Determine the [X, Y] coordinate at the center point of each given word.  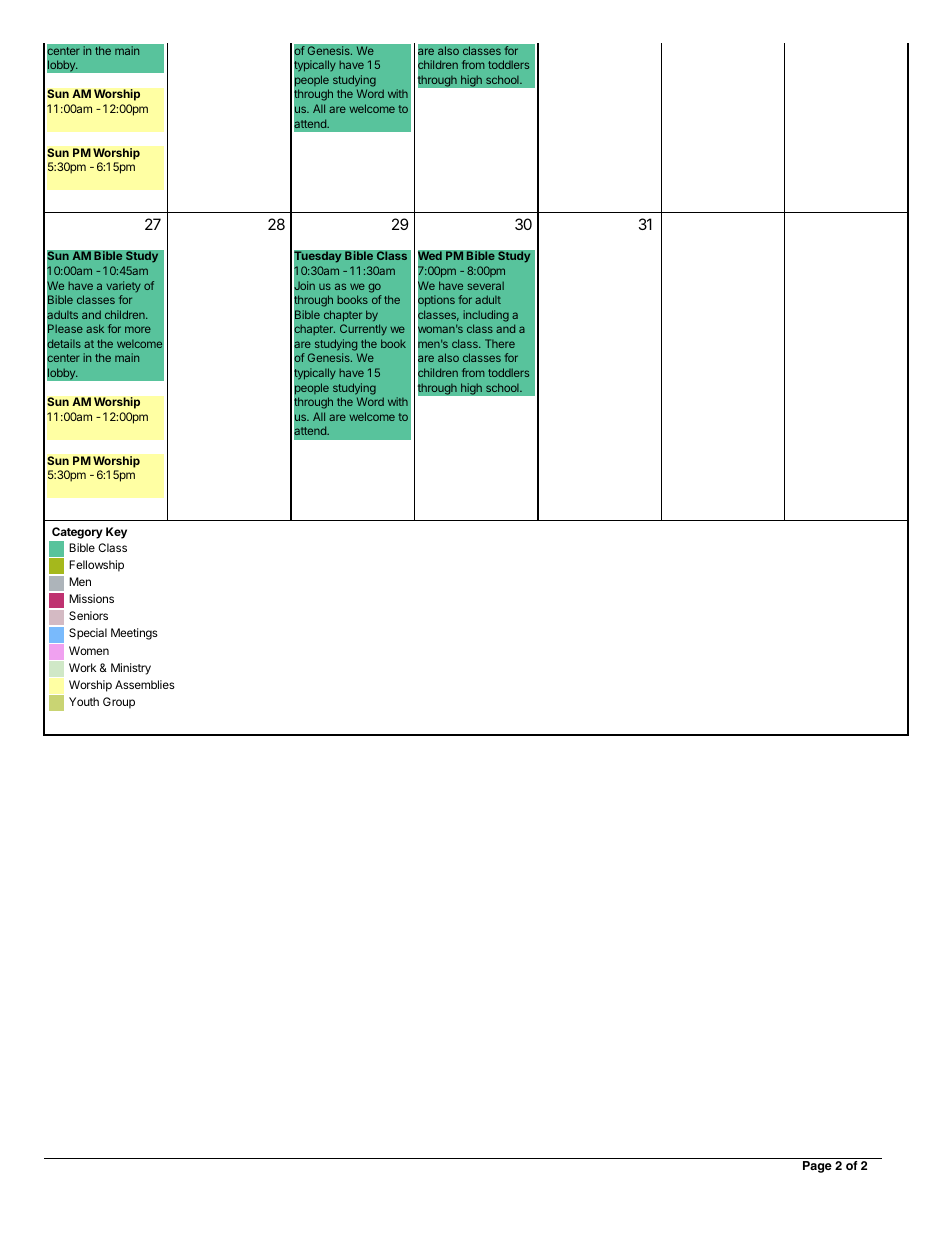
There [500, 343]
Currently [363, 330]
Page [817, 1167]
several [485, 285]
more [138, 329]
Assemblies [145, 684]
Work [82, 667]
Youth [84, 701]
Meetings [134, 634]
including [486, 316]
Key [116, 533]
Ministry [131, 669]
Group [119, 703]
